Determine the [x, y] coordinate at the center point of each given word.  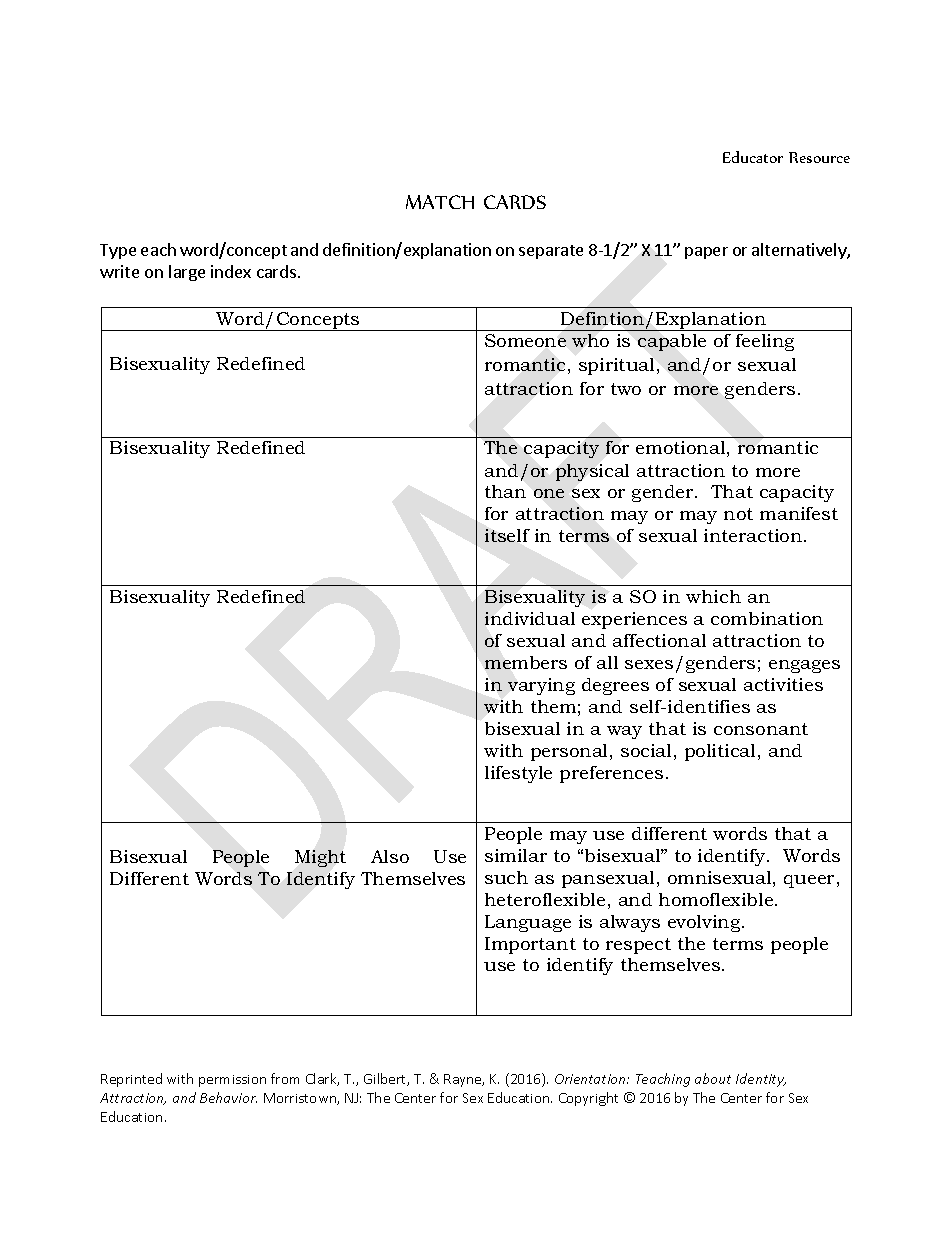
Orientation [591, 1079]
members [526, 662]
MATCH [440, 202]
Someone [525, 340]
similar [516, 855]
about [713, 1078]
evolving [705, 923]
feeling [765, 342]
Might [320, 858]
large [187, 273]
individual [530, 618]
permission [232, 1081]
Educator [753, 157]
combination [767, 618]
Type [118, 251]
